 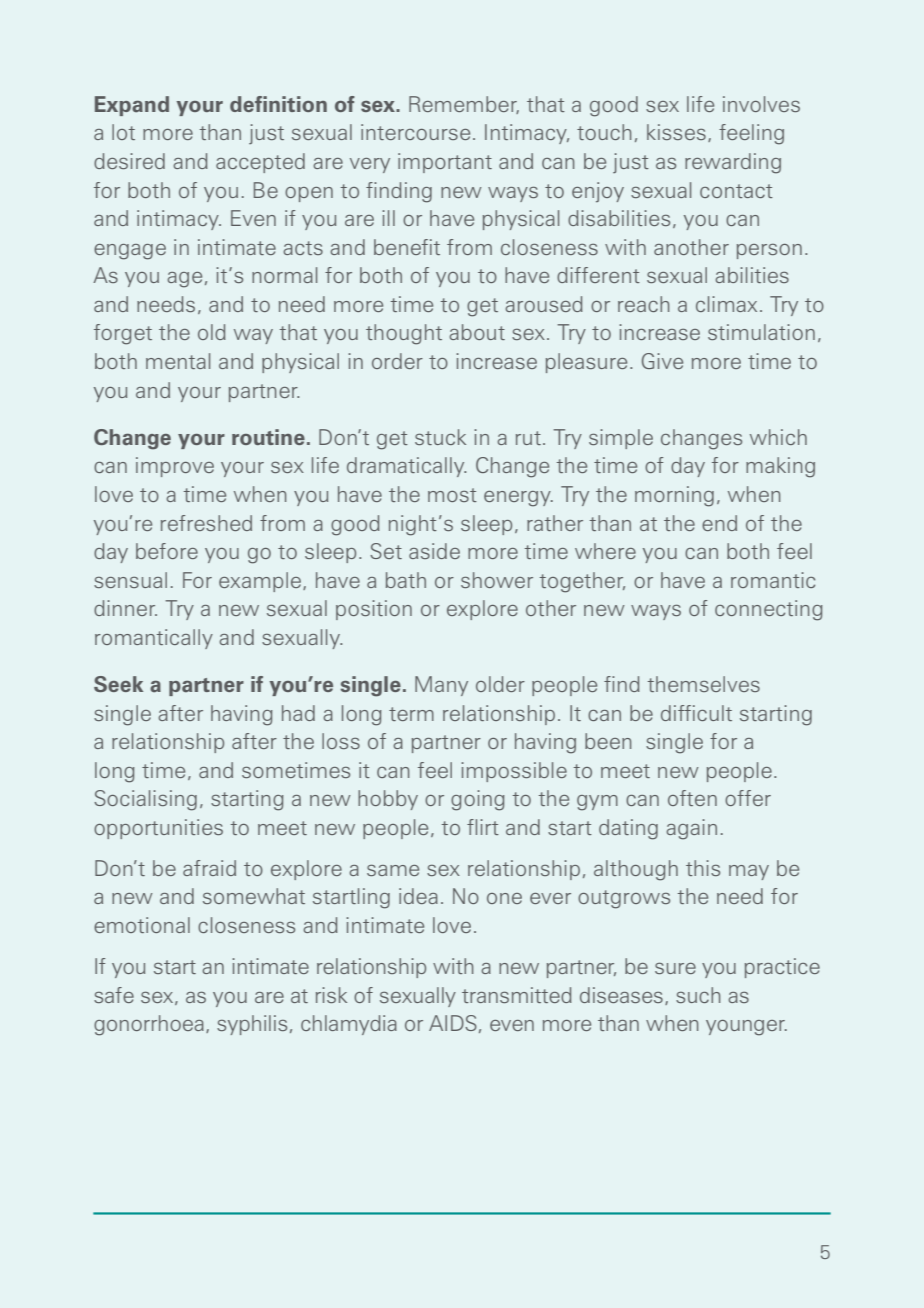 What do you see at coordinates (415, 132) in the screenshot?
I see `intercourse` at bounding box center [415, 132].
